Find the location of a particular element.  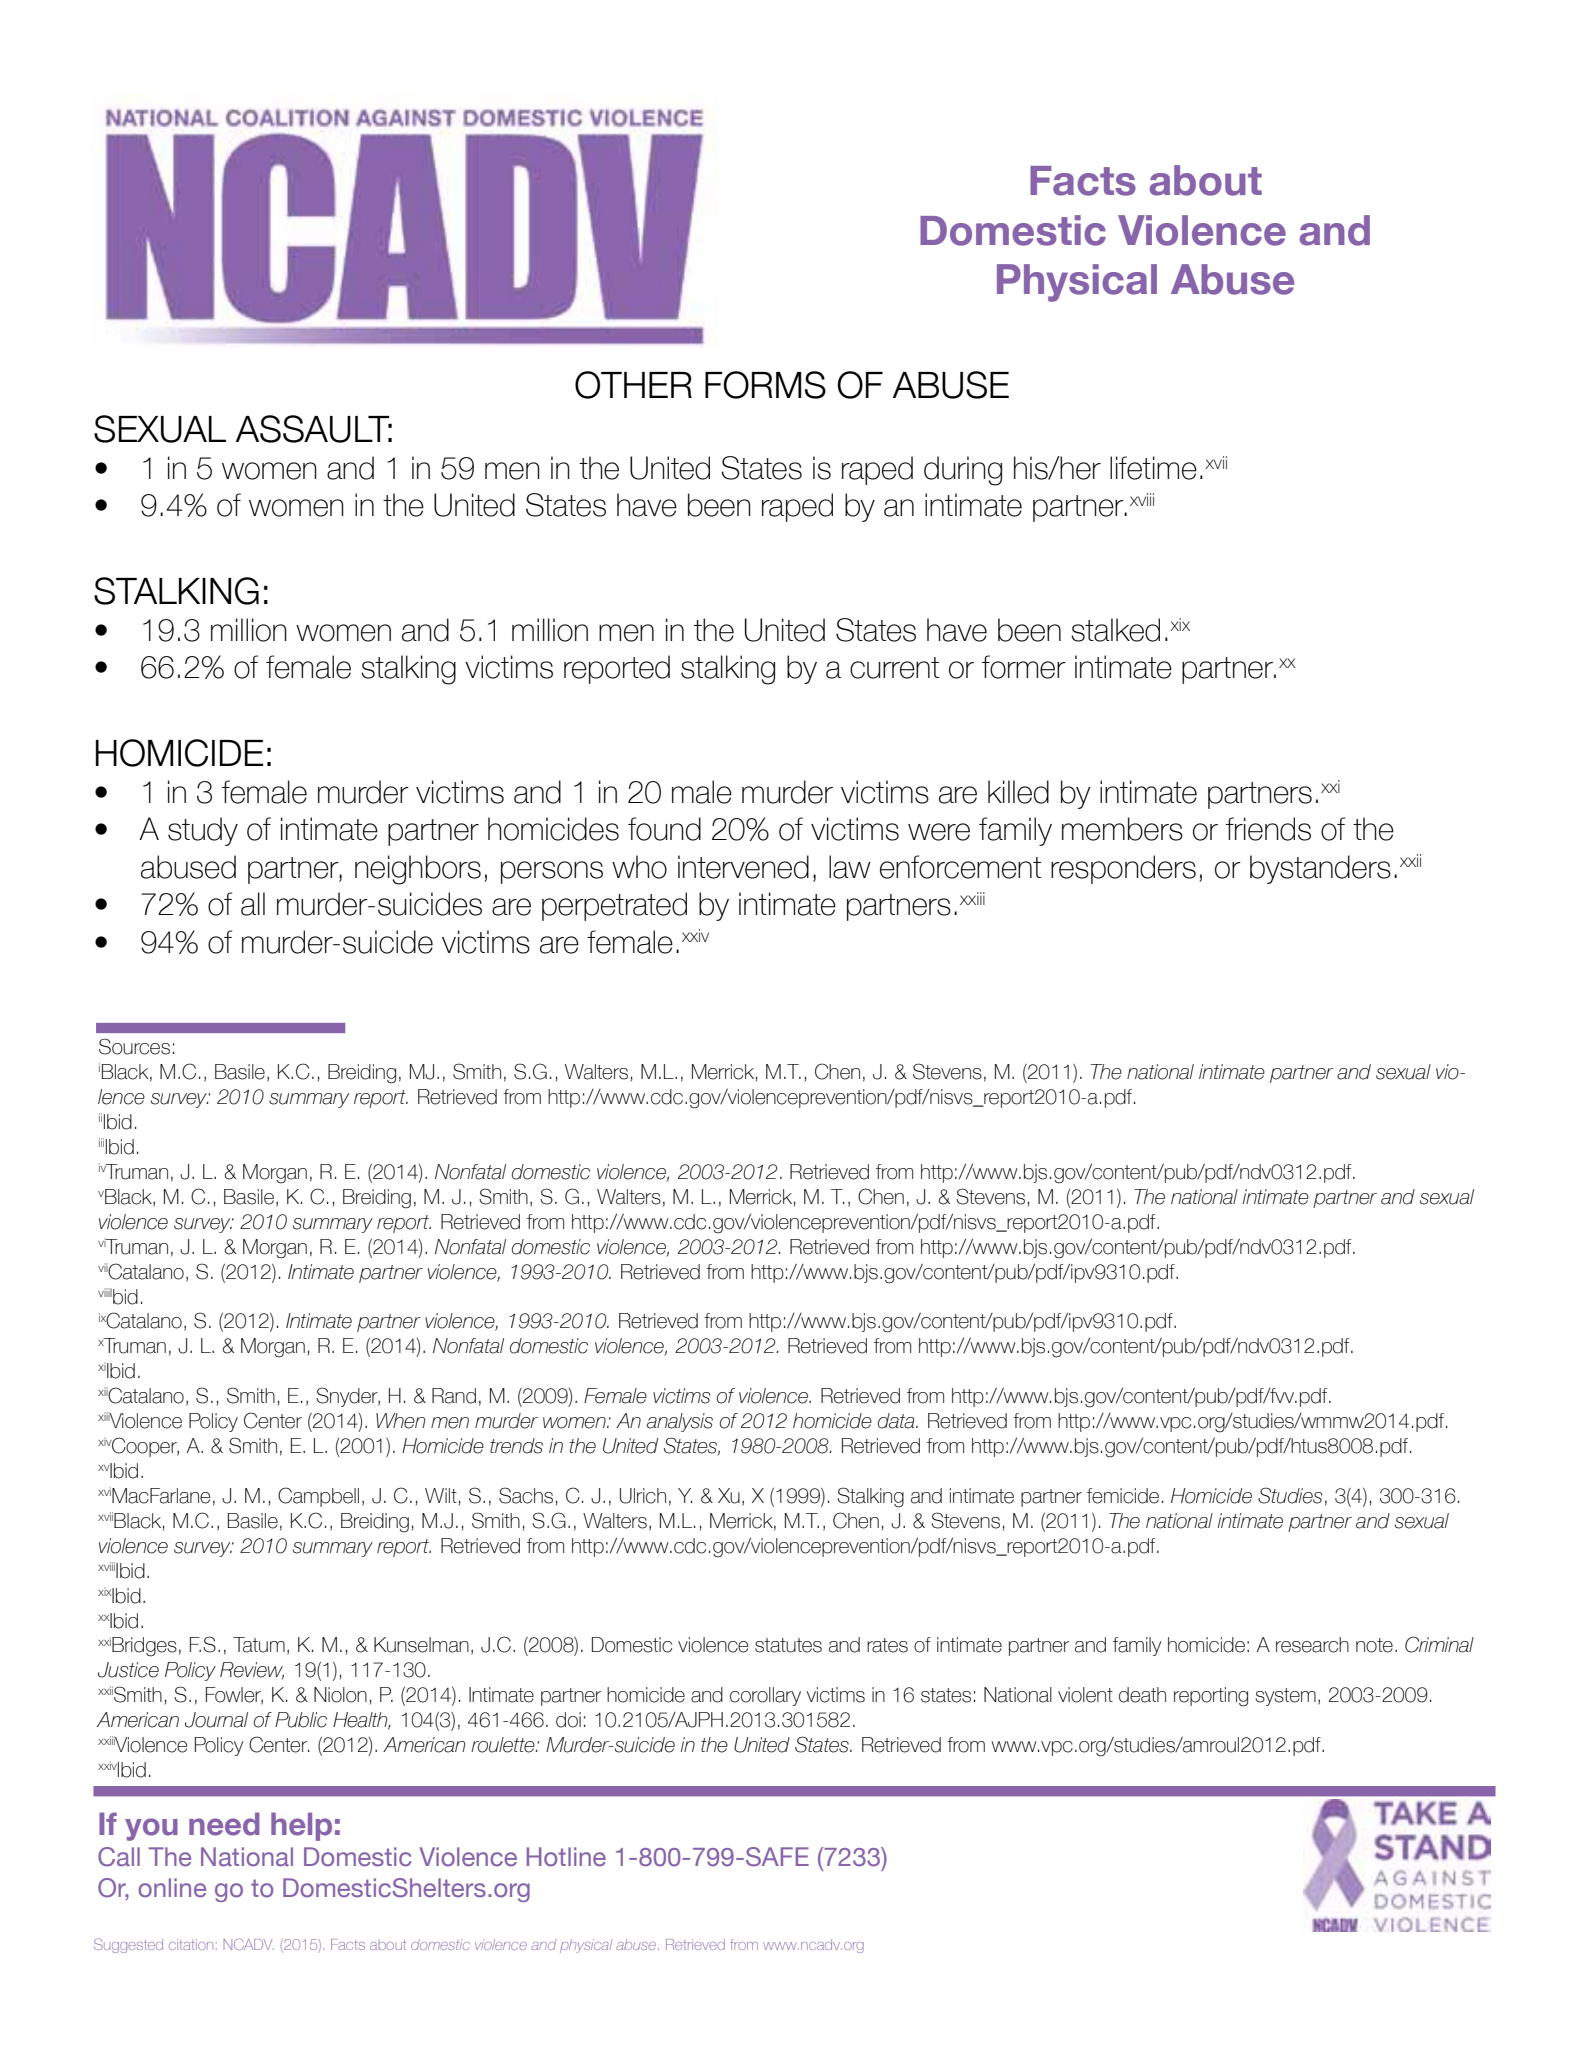

online is located at coordinates (172, 1888).
